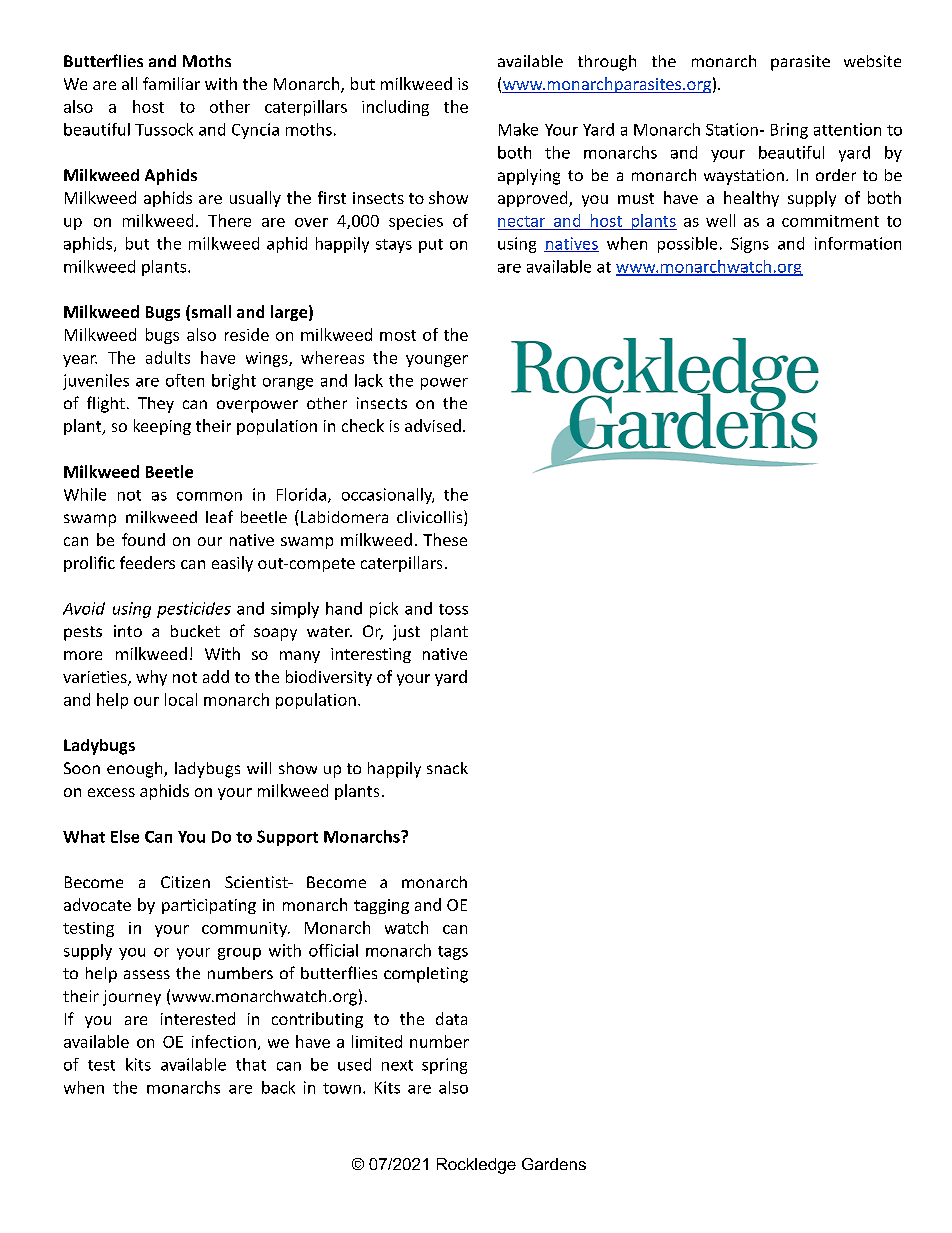 The height and width of the image is (1233, 952). What do you see at coordinates (453, 953) in the image?
I see `tags` at bounding box center [453, 953].
